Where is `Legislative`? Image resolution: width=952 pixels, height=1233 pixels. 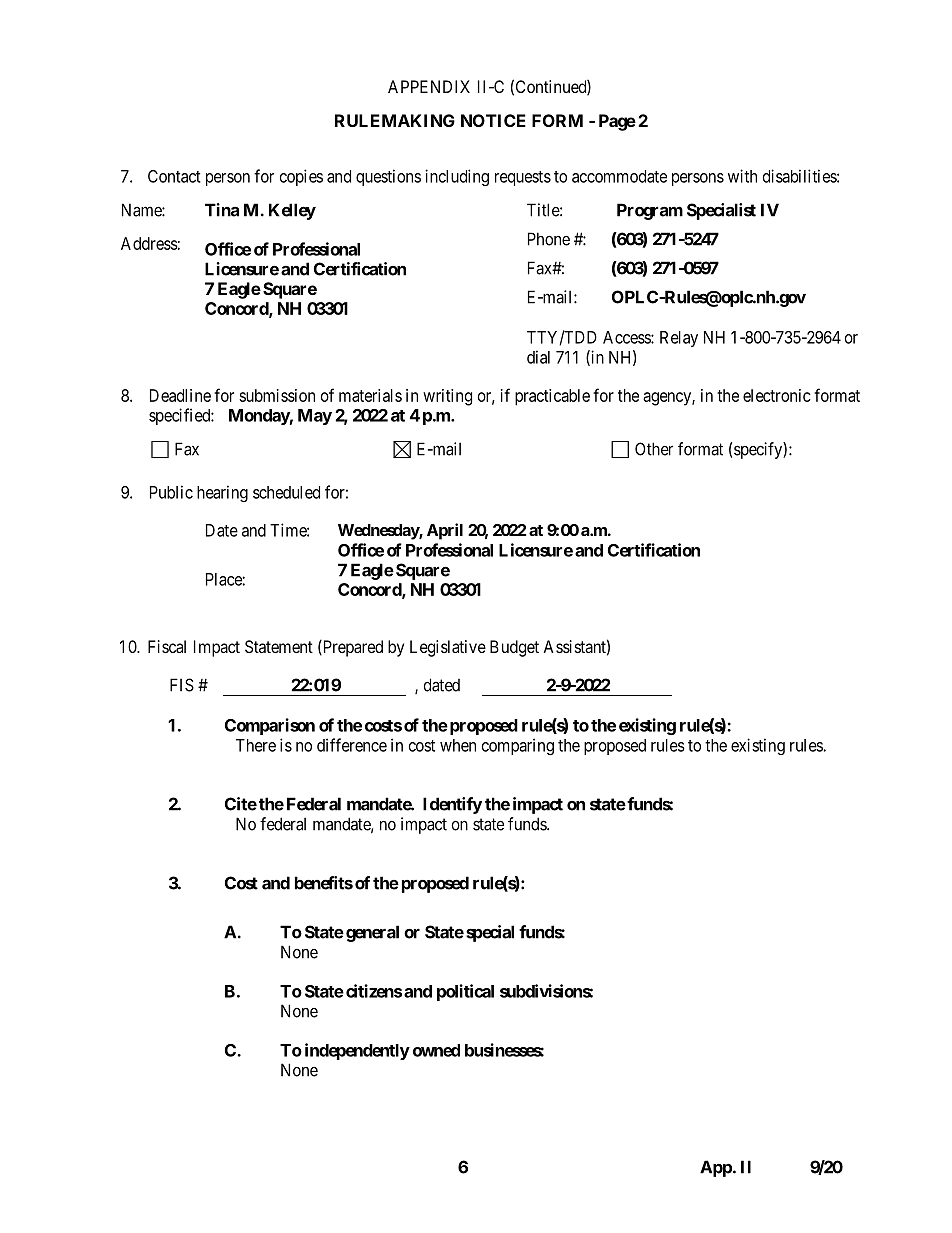
Legislative is located at coordinates (448, 648).
